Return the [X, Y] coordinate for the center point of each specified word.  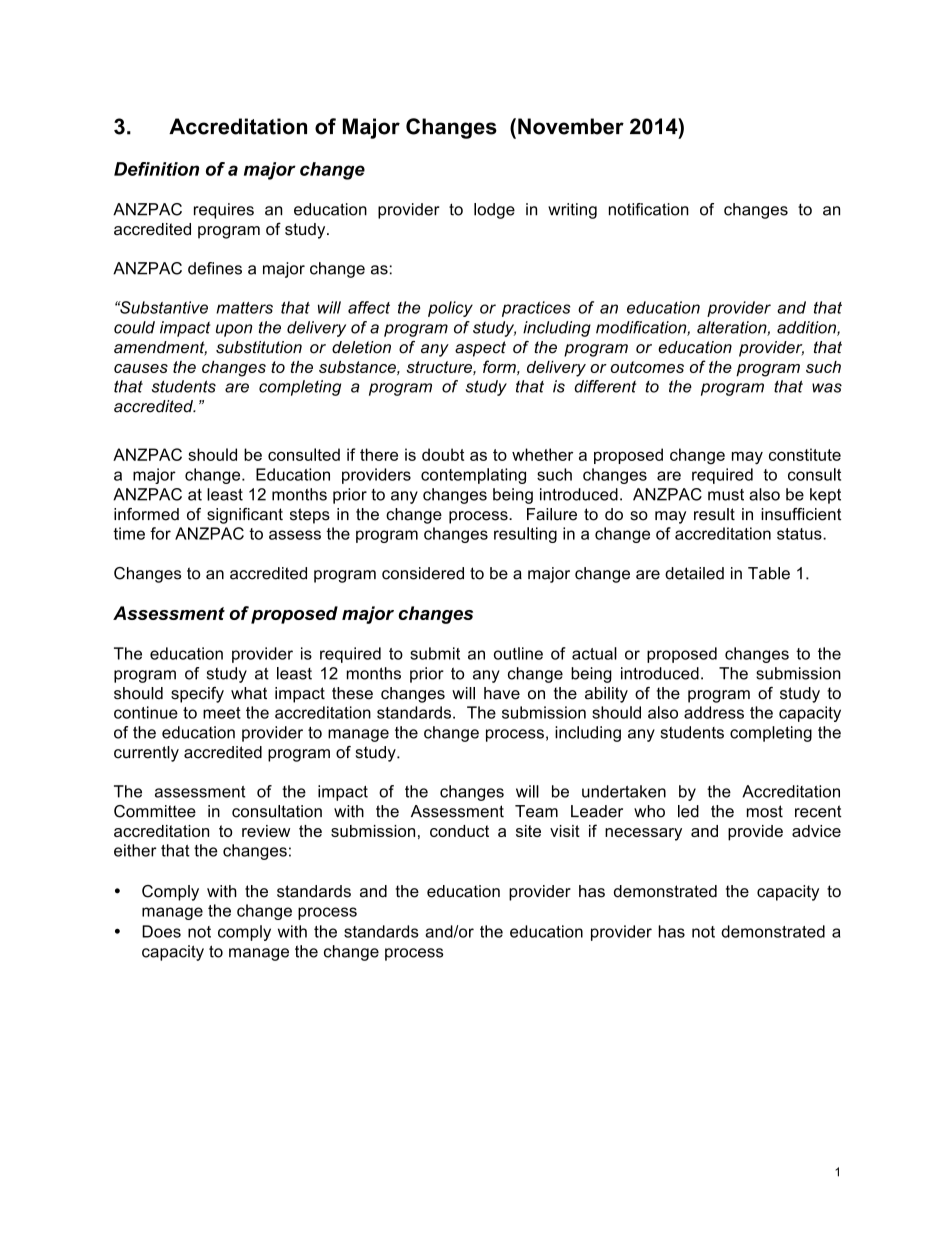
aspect [480, 349]
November [571, 126]
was [827, 388]
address [714, 712]
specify [197, 695]
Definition [156, 169]
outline [518, 653]
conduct [459, 831]
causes [141, 368]
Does [161, 931]
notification [649, 209]
